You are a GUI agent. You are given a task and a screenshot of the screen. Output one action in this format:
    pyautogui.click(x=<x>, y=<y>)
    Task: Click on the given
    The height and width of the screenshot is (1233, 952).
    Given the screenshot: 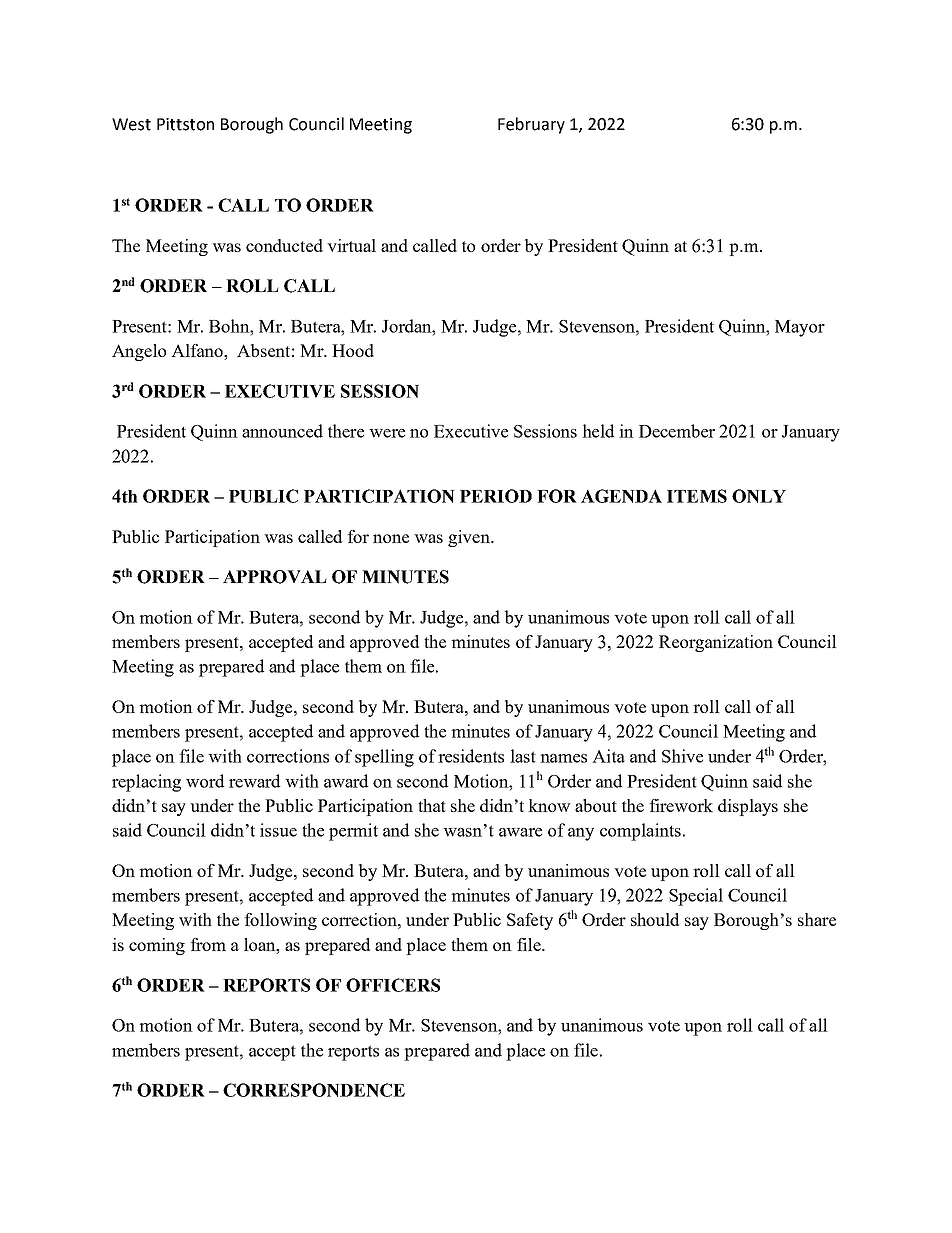 What is the action you would take?
    pyautogui.click(x=470, y=538)
